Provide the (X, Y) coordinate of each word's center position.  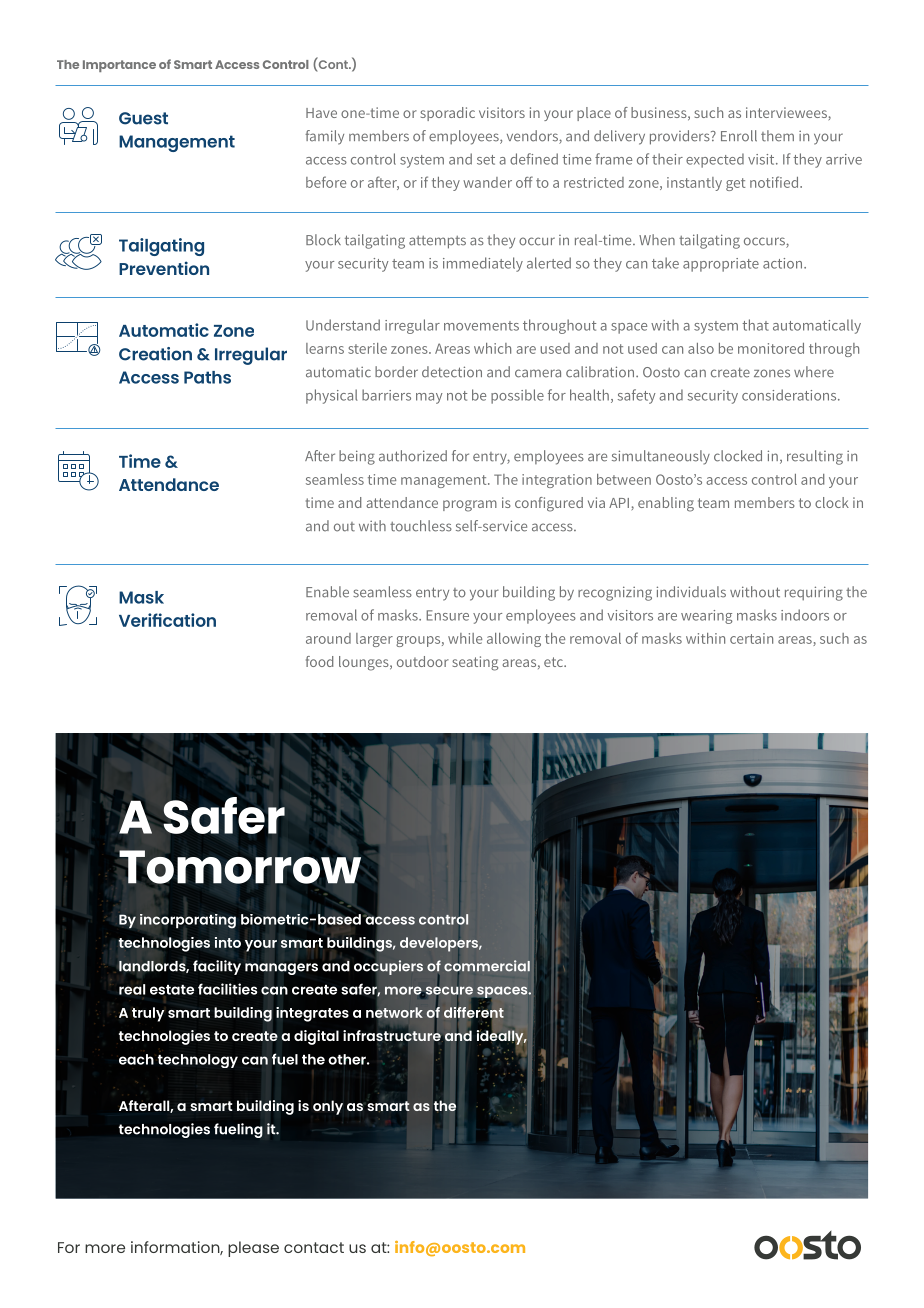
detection (452, 372)
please (253, 1249)
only (328, 1107)
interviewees (786, 112)
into (228, 942)
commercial (487, 966)
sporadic (447, 114)
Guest (143, 118)
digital (316, 1037)
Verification (167, 620)
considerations (790, 395)
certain (751, 638)
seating (475, 663)
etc (554, 662)
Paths (207, 377)
